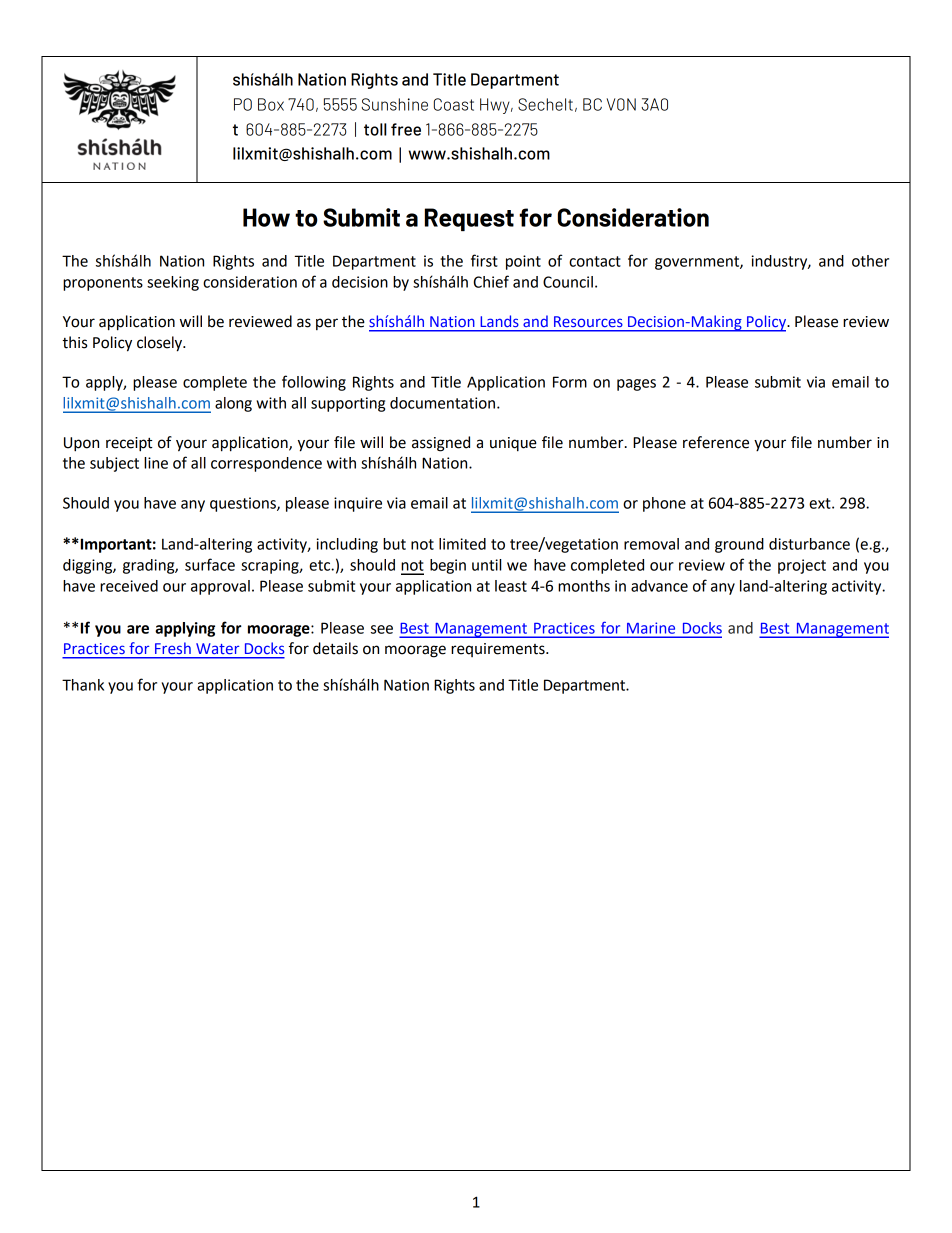  Describe the element at coordinates (809, 544) in the image. I see `disturbance` at that location.
